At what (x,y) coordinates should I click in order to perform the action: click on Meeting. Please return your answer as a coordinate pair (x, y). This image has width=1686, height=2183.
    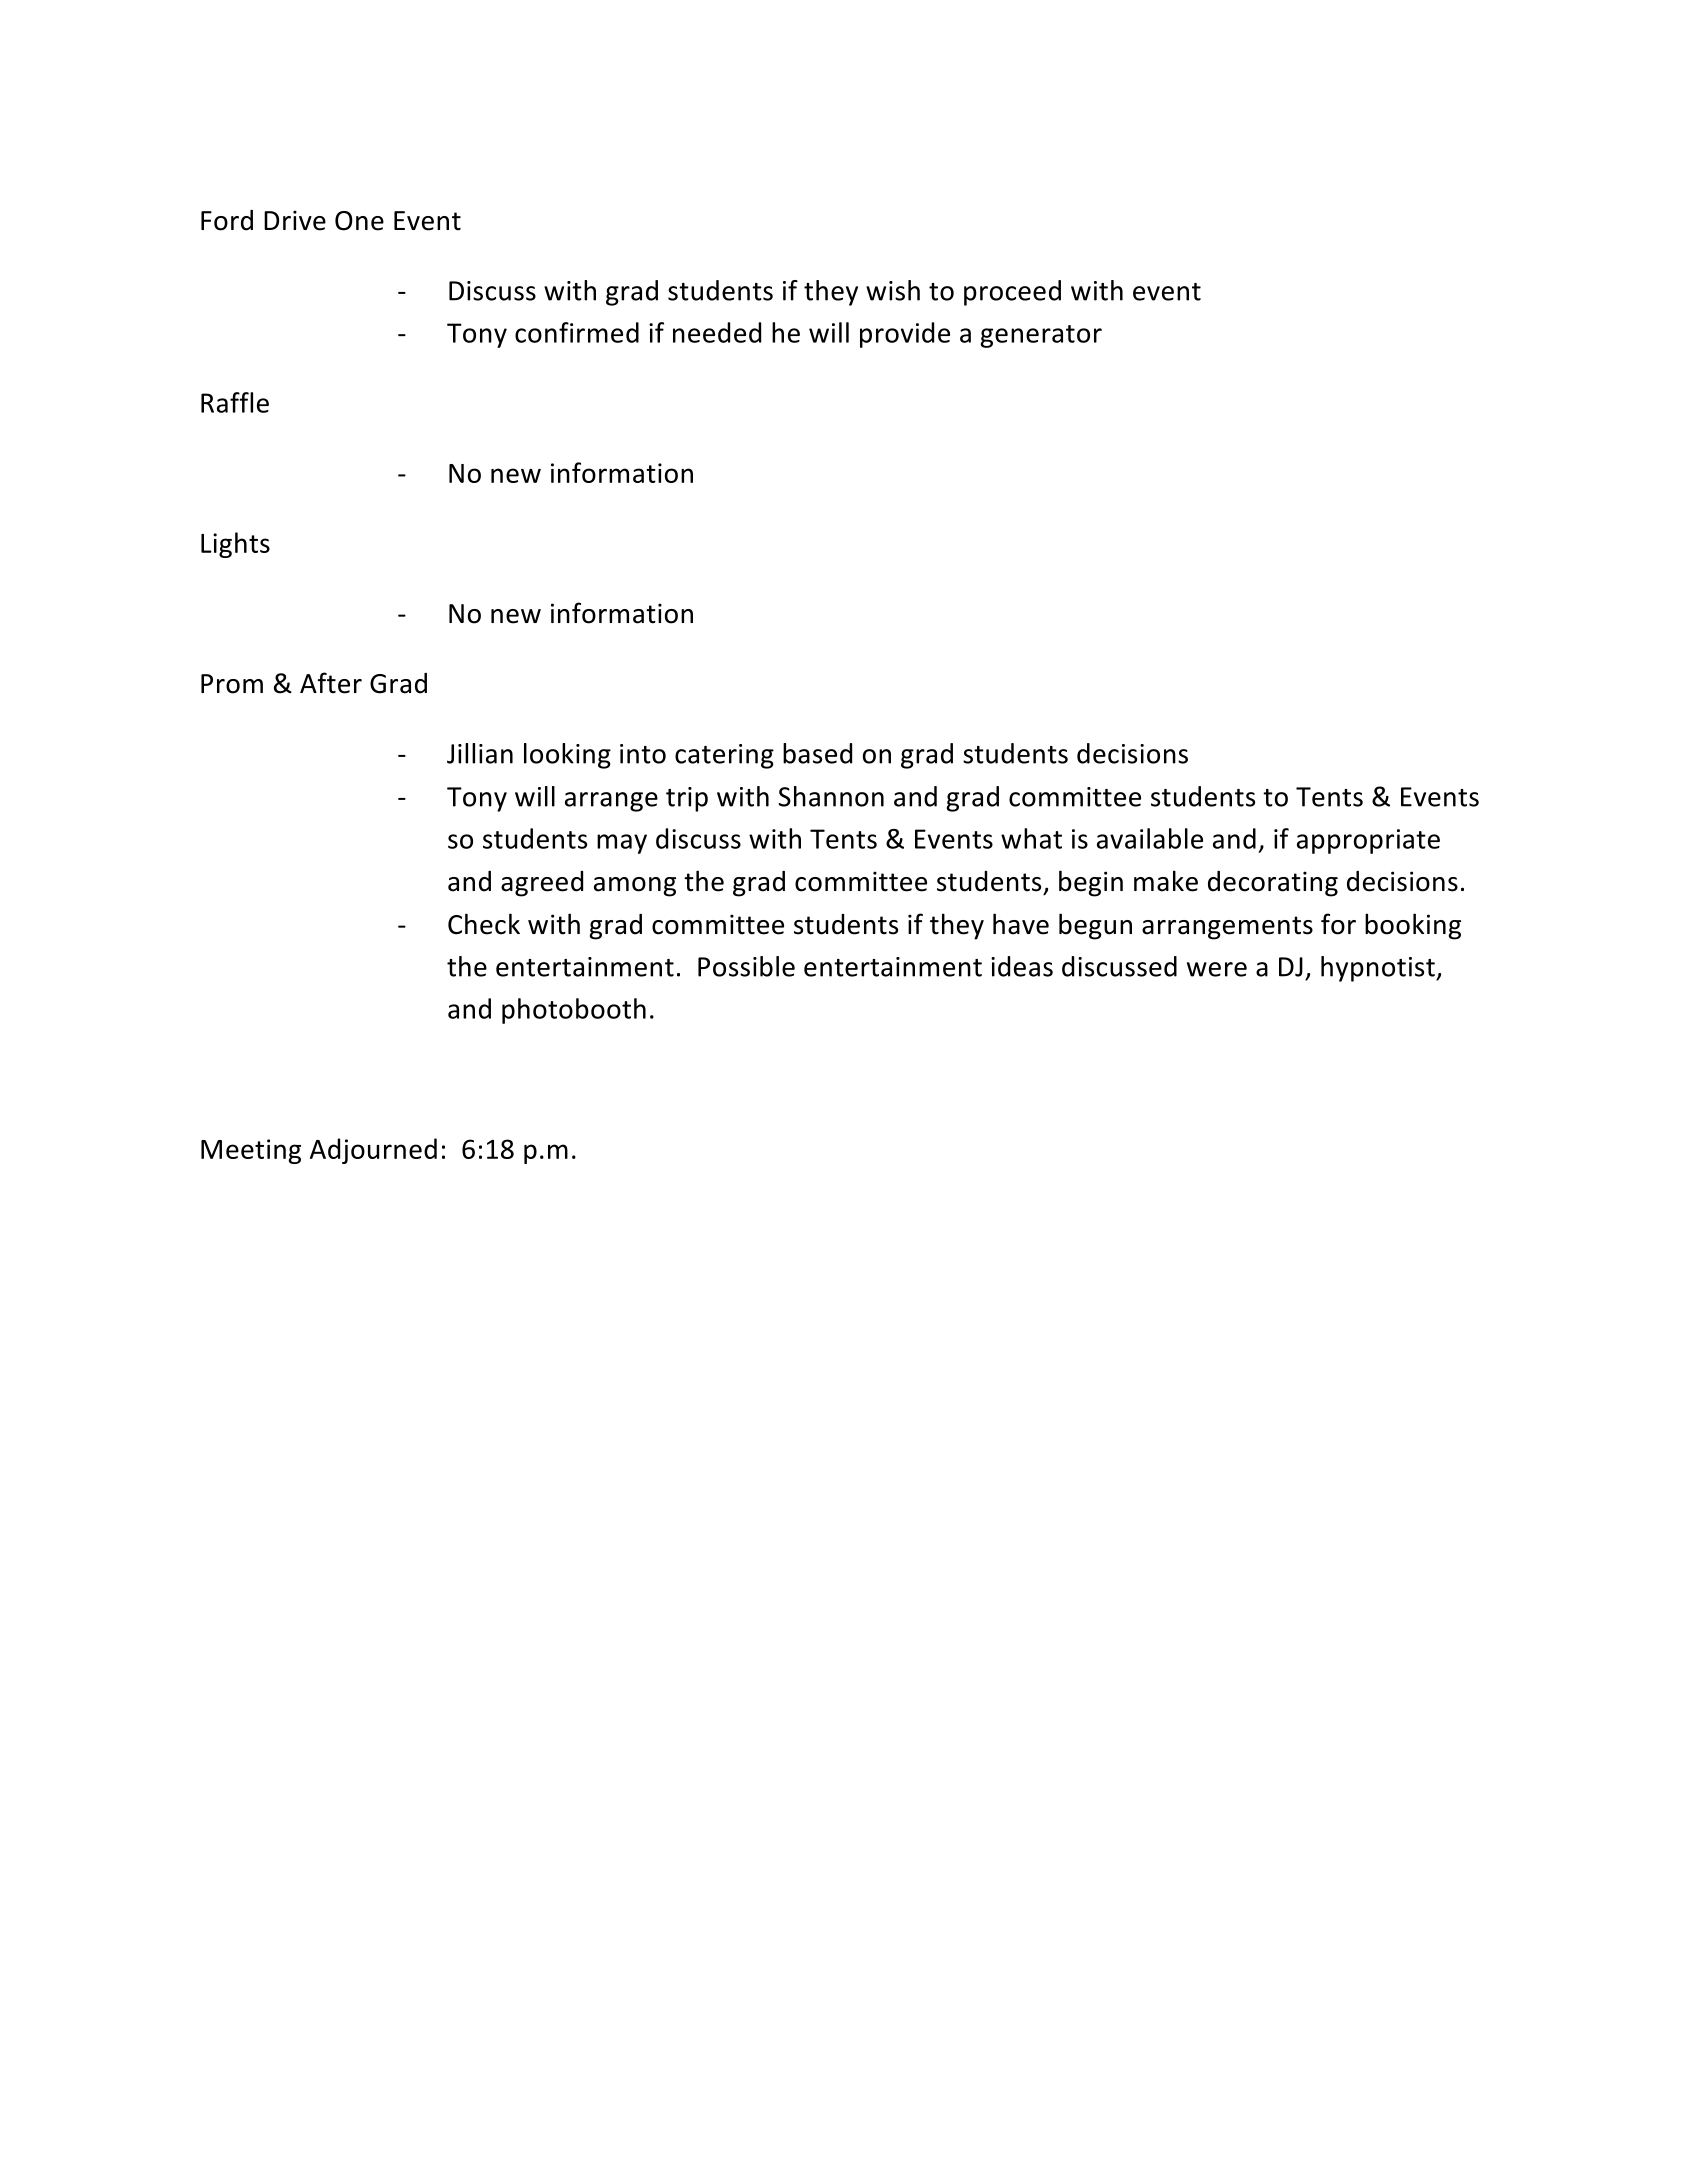
    Looking at the image, I should click on (251, 1151).
